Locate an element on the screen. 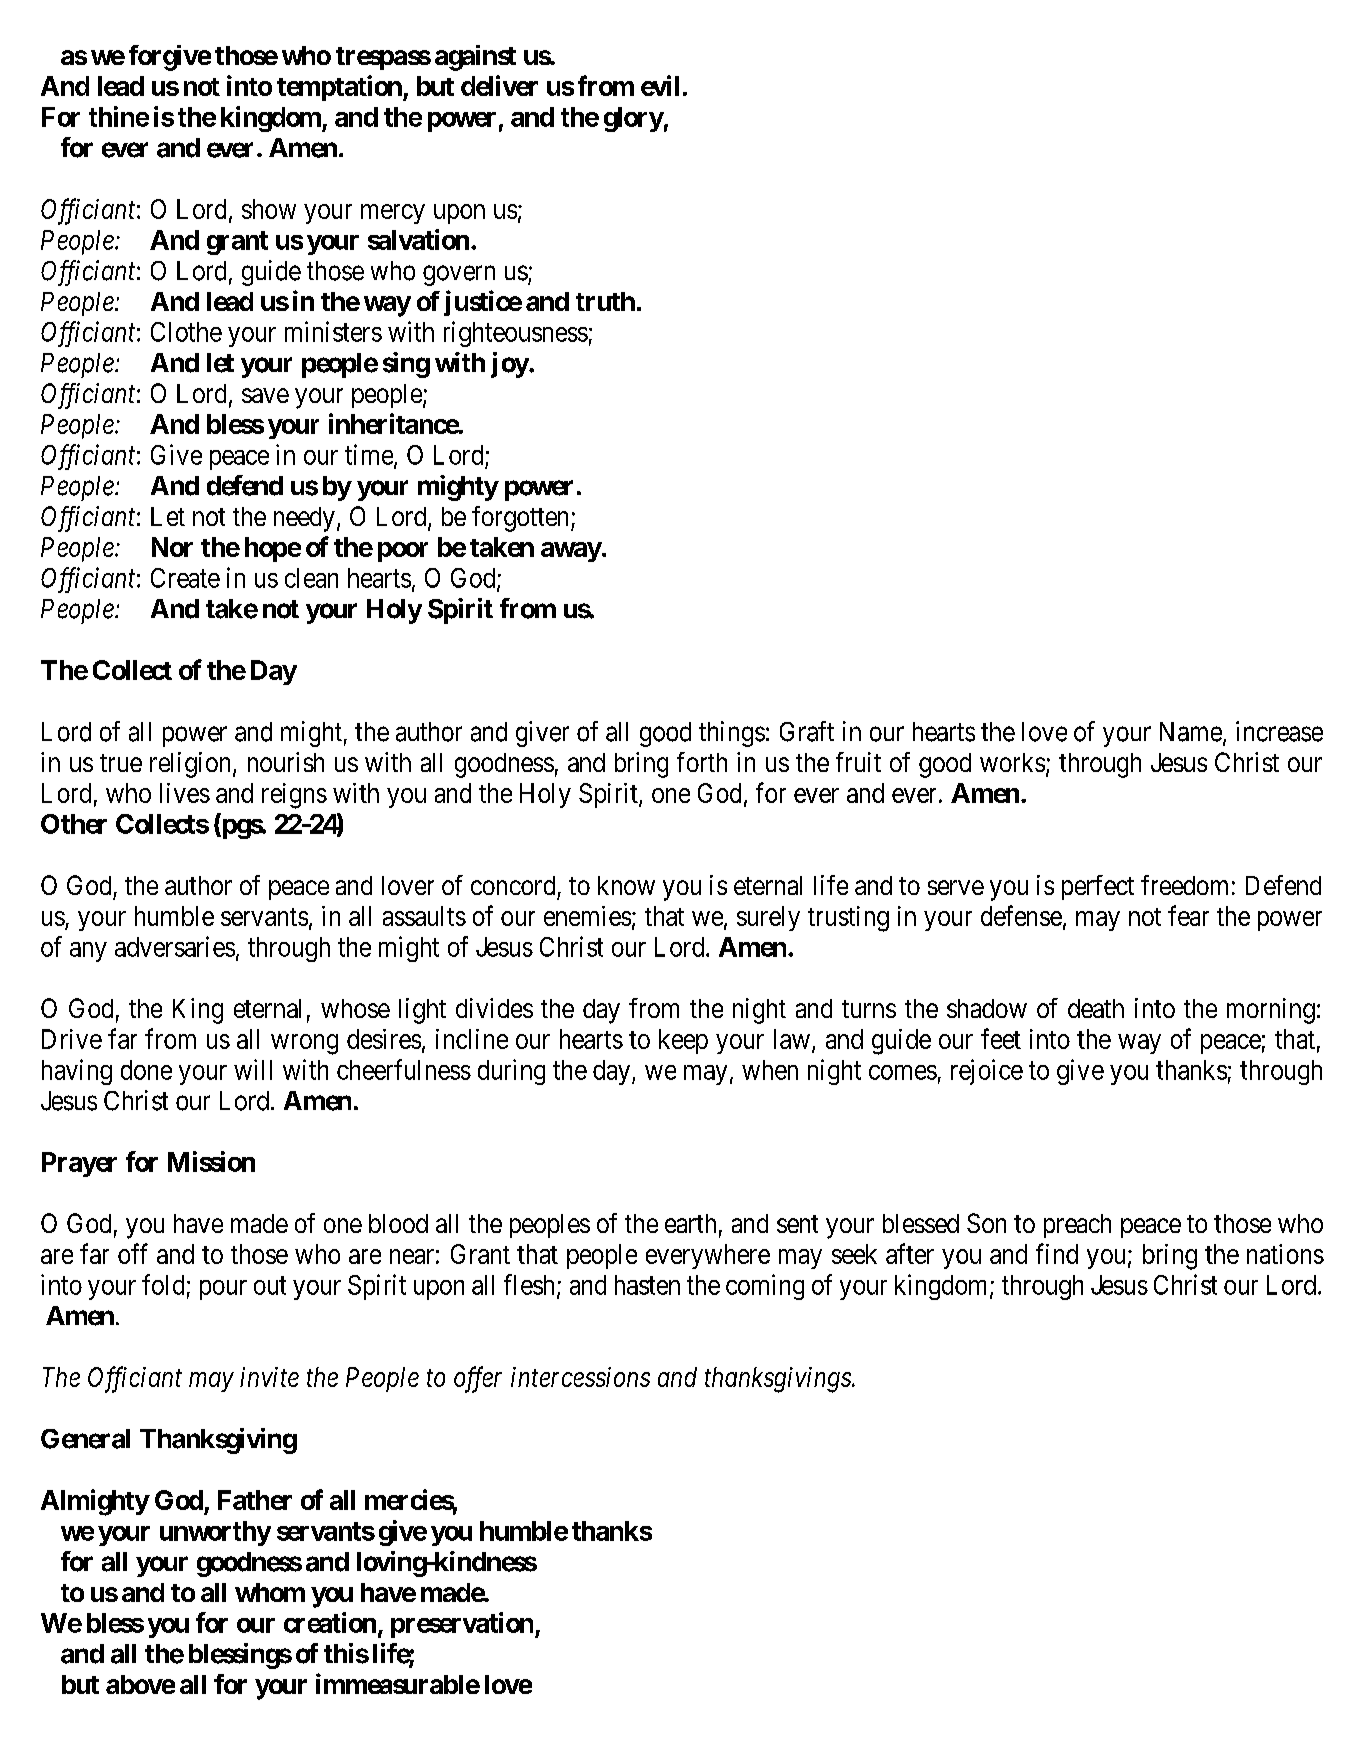 This screenshot has width=1363, height=1764. find is located at coordinates (1057, 1253).
